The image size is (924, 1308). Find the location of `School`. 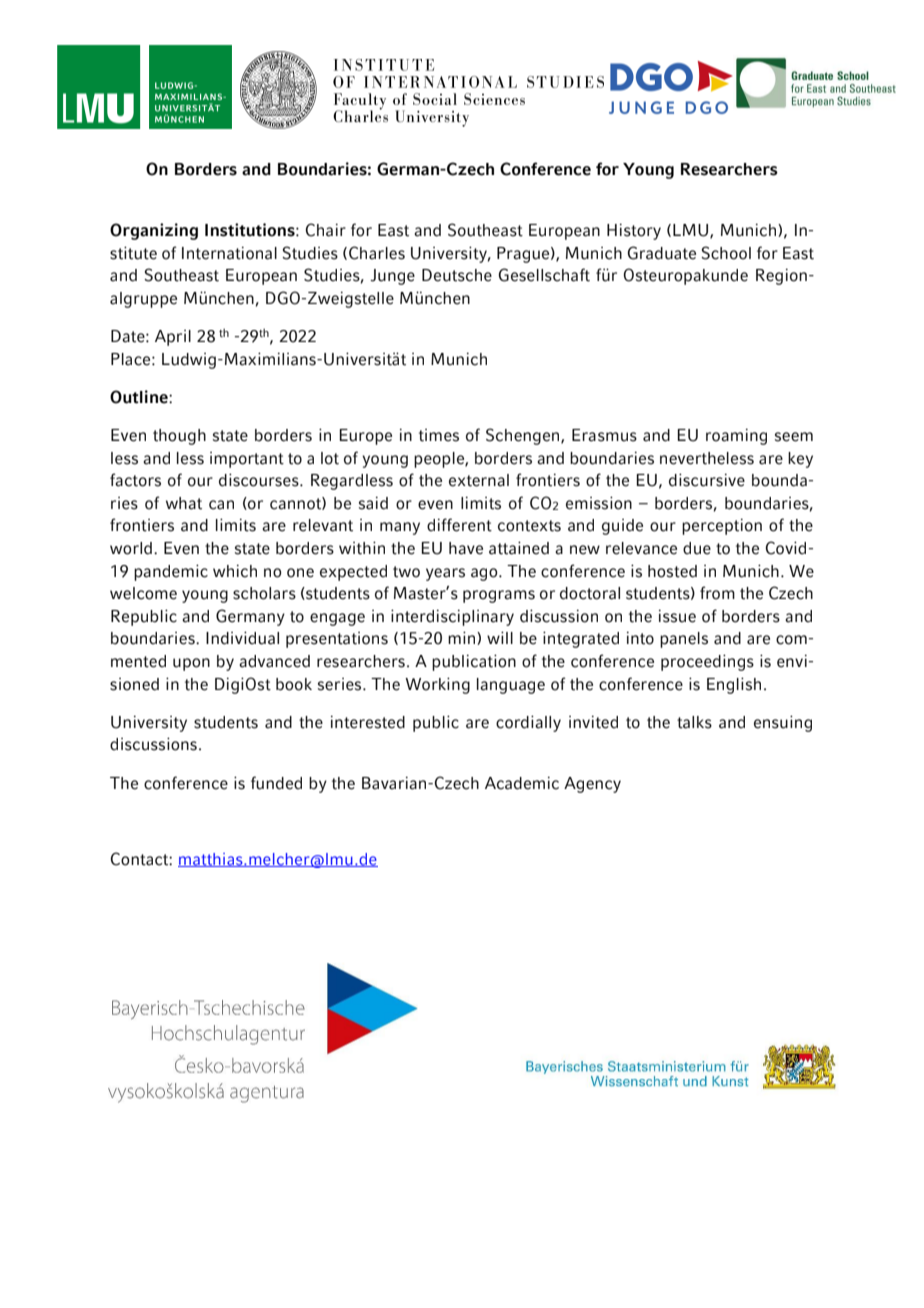

School is located at coordinates (726, 253).
